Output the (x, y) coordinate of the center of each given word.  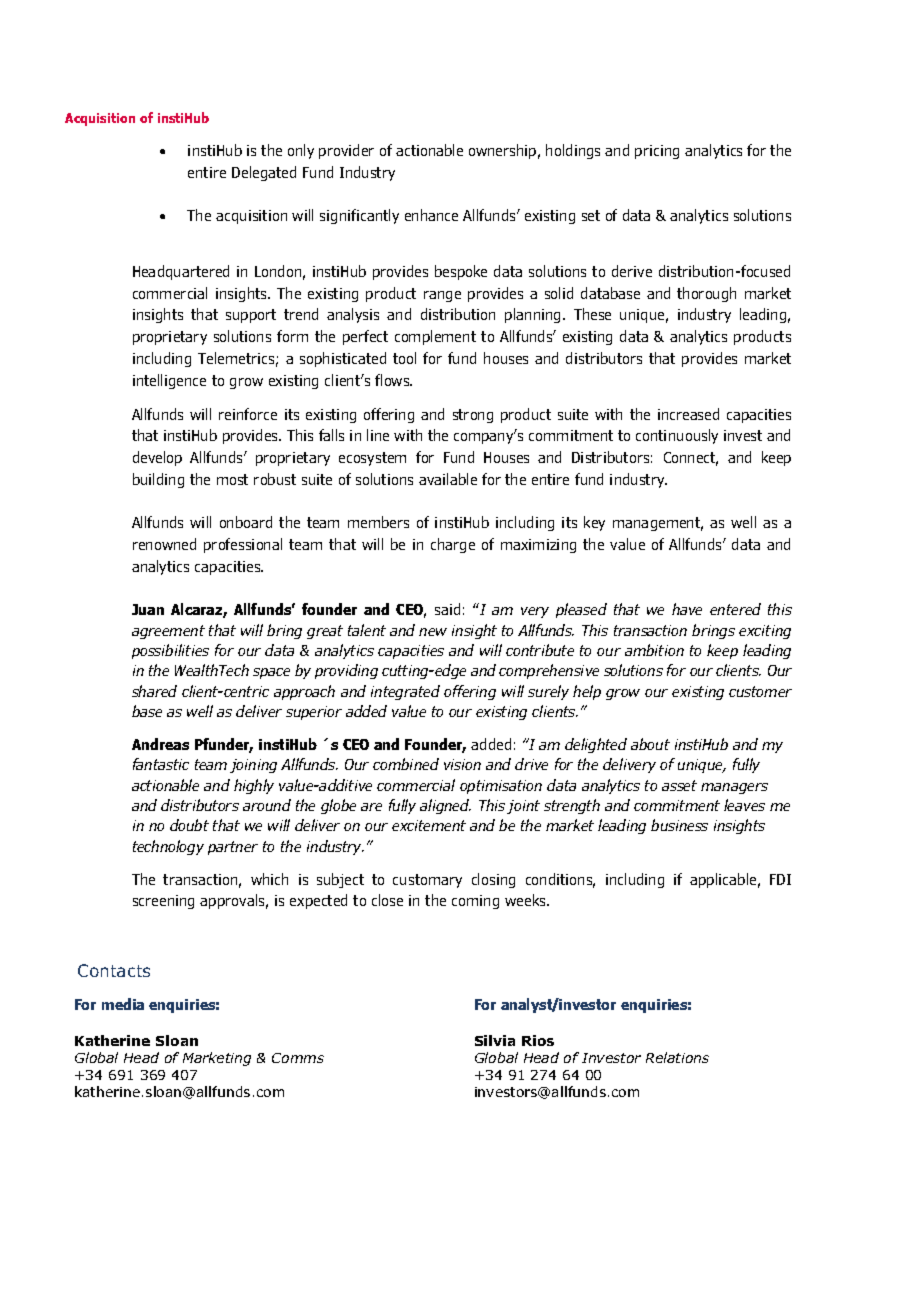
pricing (657, 152)
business (679, 825)
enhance (431, 215)
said (447, 609)
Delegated (264, 173)
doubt (189, 825)
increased (688, 414)
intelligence (169, 381)
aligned (445, 806)
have (687, 609)
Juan (148, 609)
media (123, 1004)
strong (473, 416)
